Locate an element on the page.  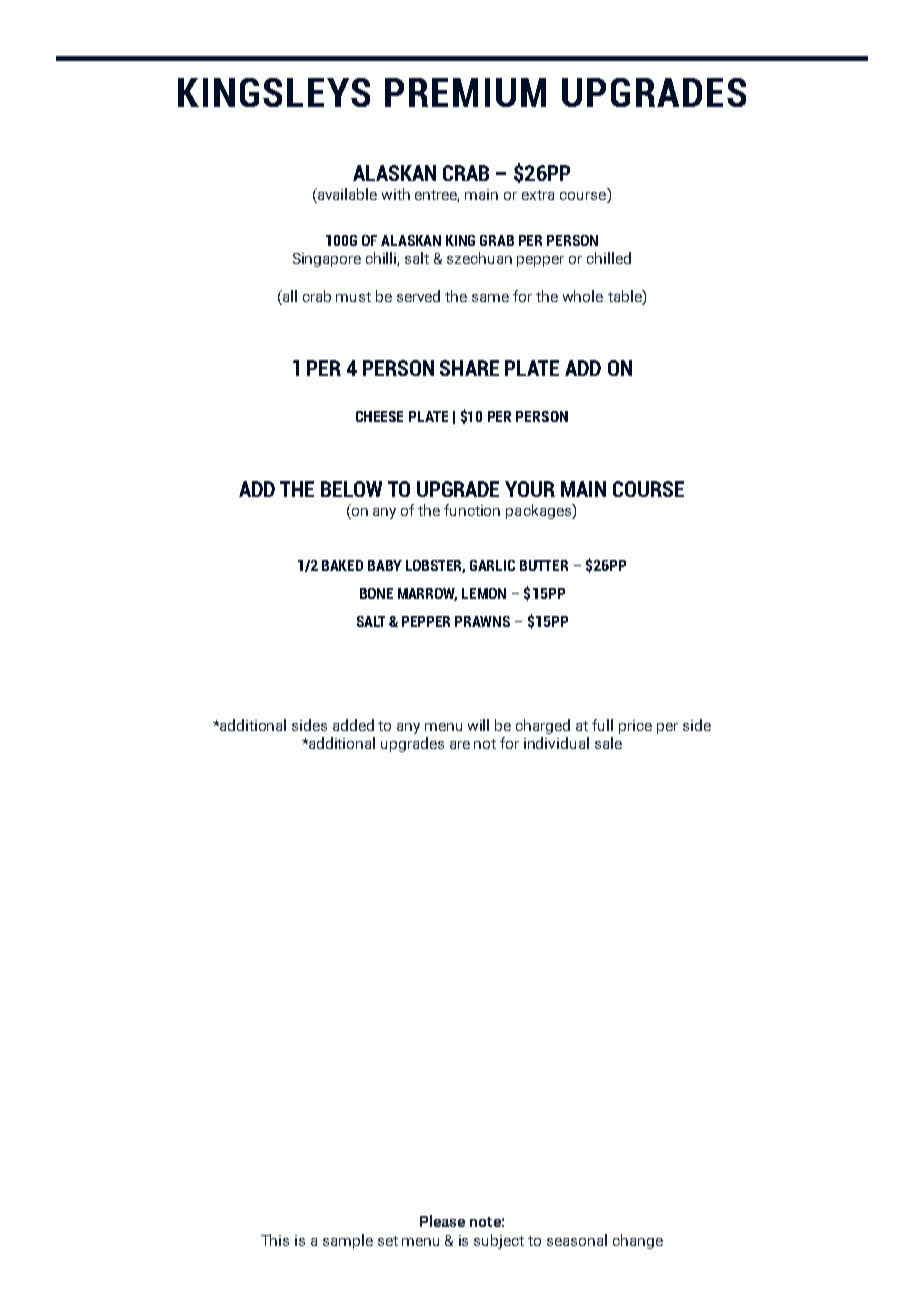
SHARE is located at coordinates (469, 368).
